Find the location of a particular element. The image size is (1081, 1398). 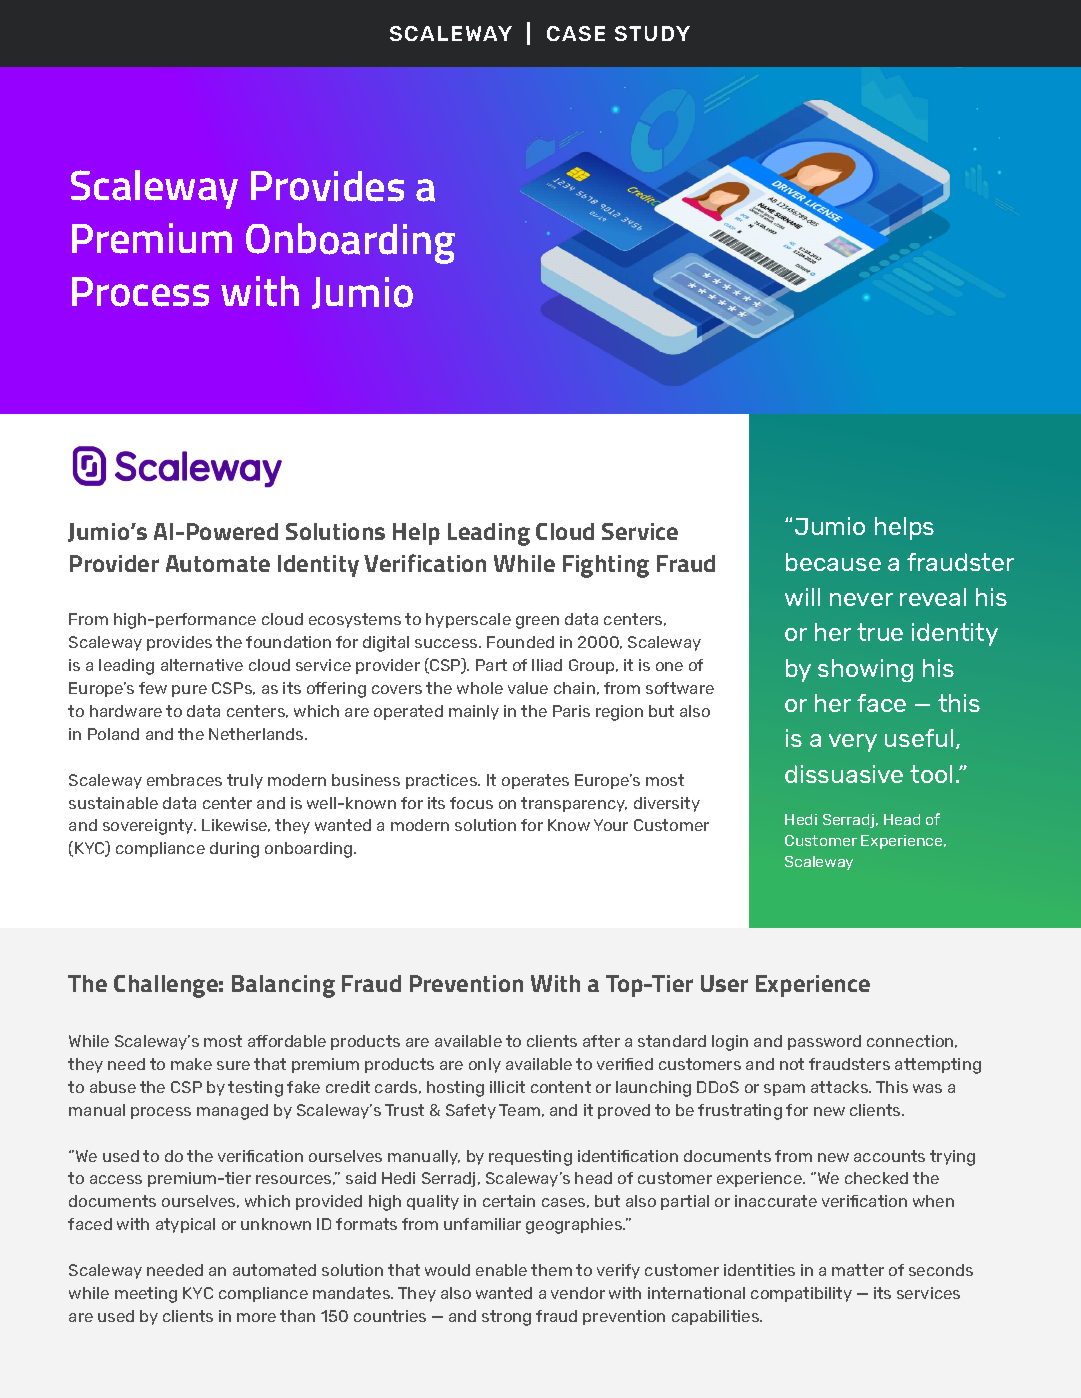

password is located at coordinates (824, 1042).
